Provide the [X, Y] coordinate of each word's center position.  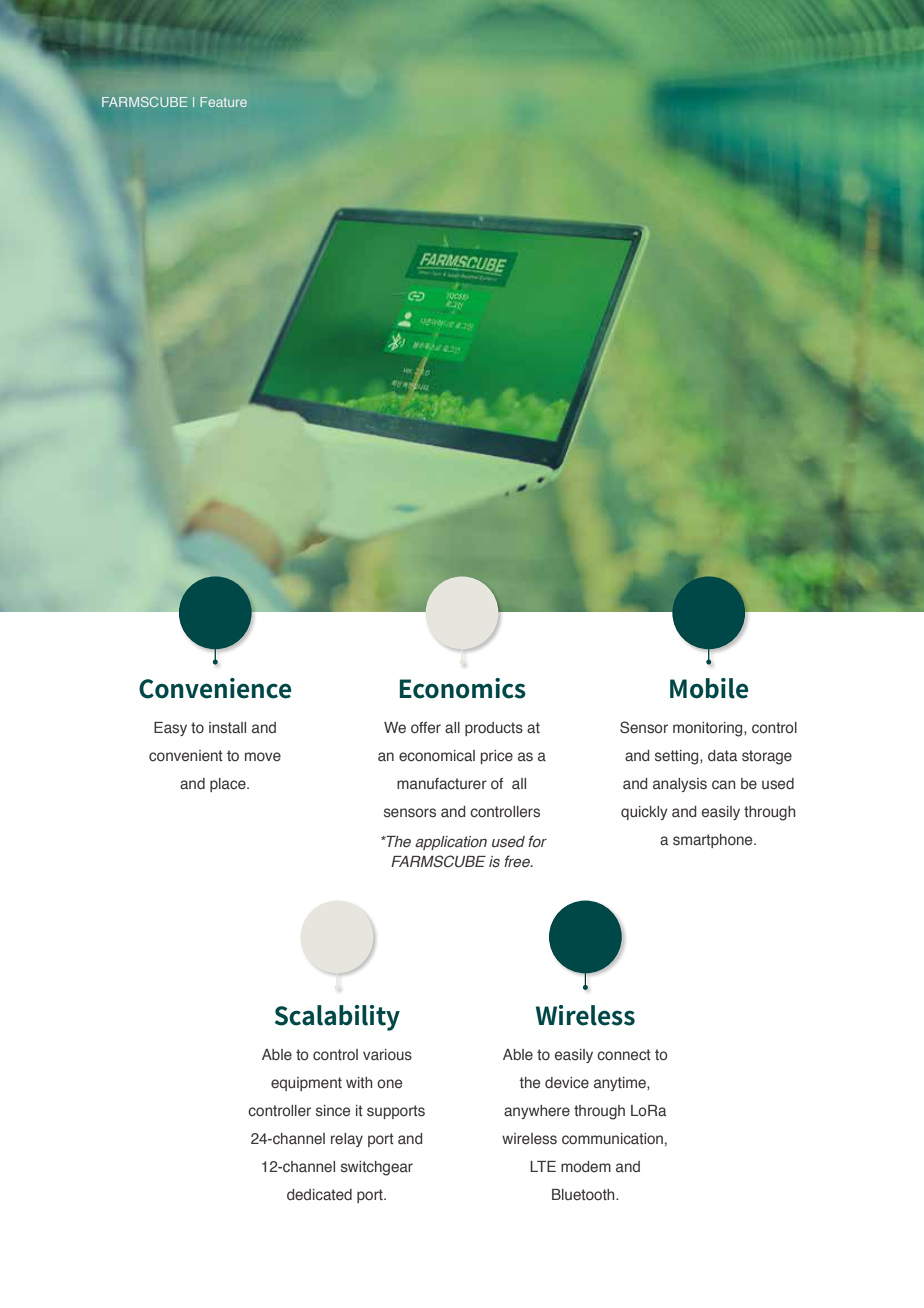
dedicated [319, 1194]
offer [426, 728]
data [722, 755]
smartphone [714, 841]
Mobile [709, 688]
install [227, 728]
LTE [543, 1166]
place [229, 785]
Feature [223, 102]
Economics [463, 688]
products [494, 729]
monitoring [709, 729]
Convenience [215, 688]
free [518, 861]
